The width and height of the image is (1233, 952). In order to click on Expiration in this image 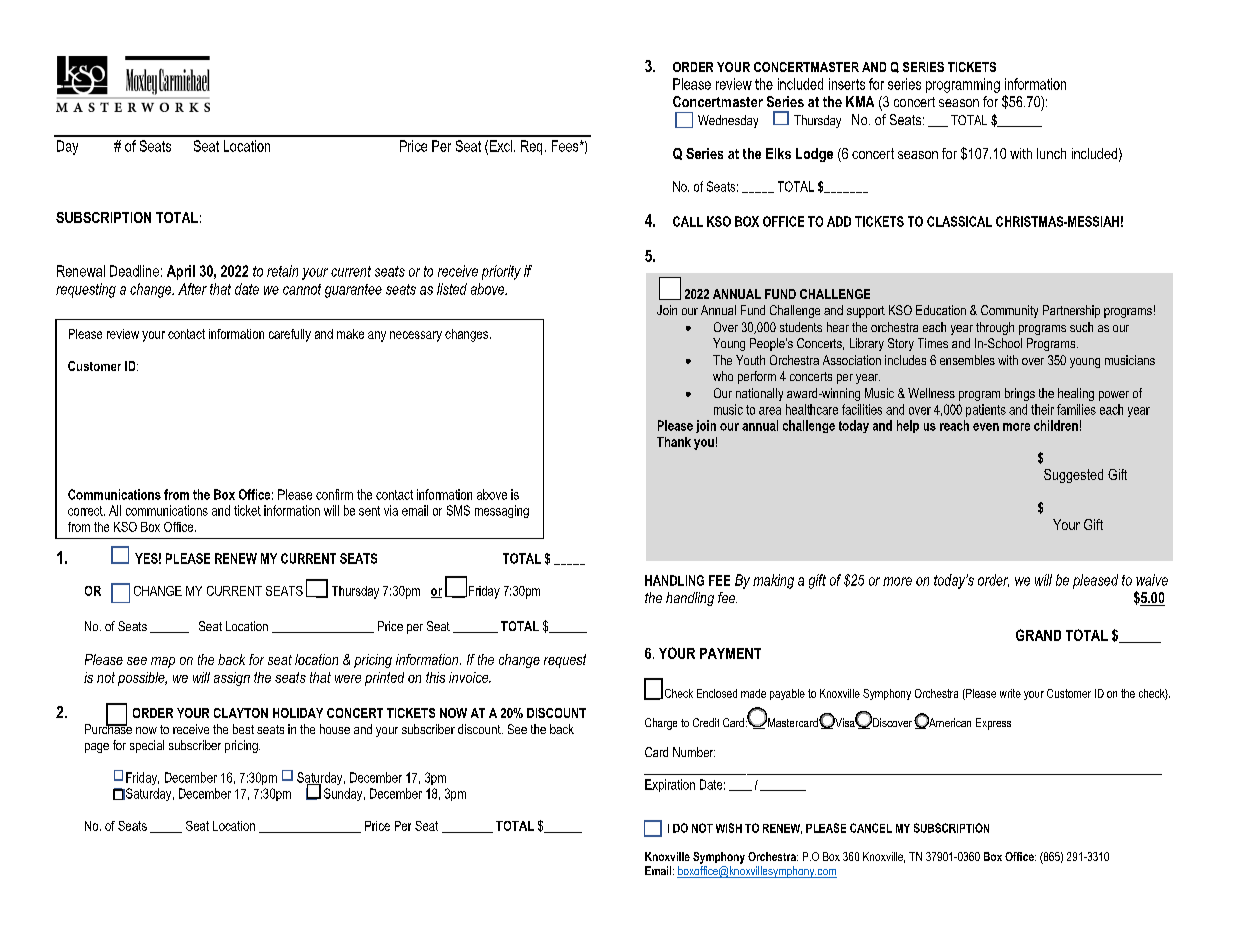, I will do `click(670, 785)`.
